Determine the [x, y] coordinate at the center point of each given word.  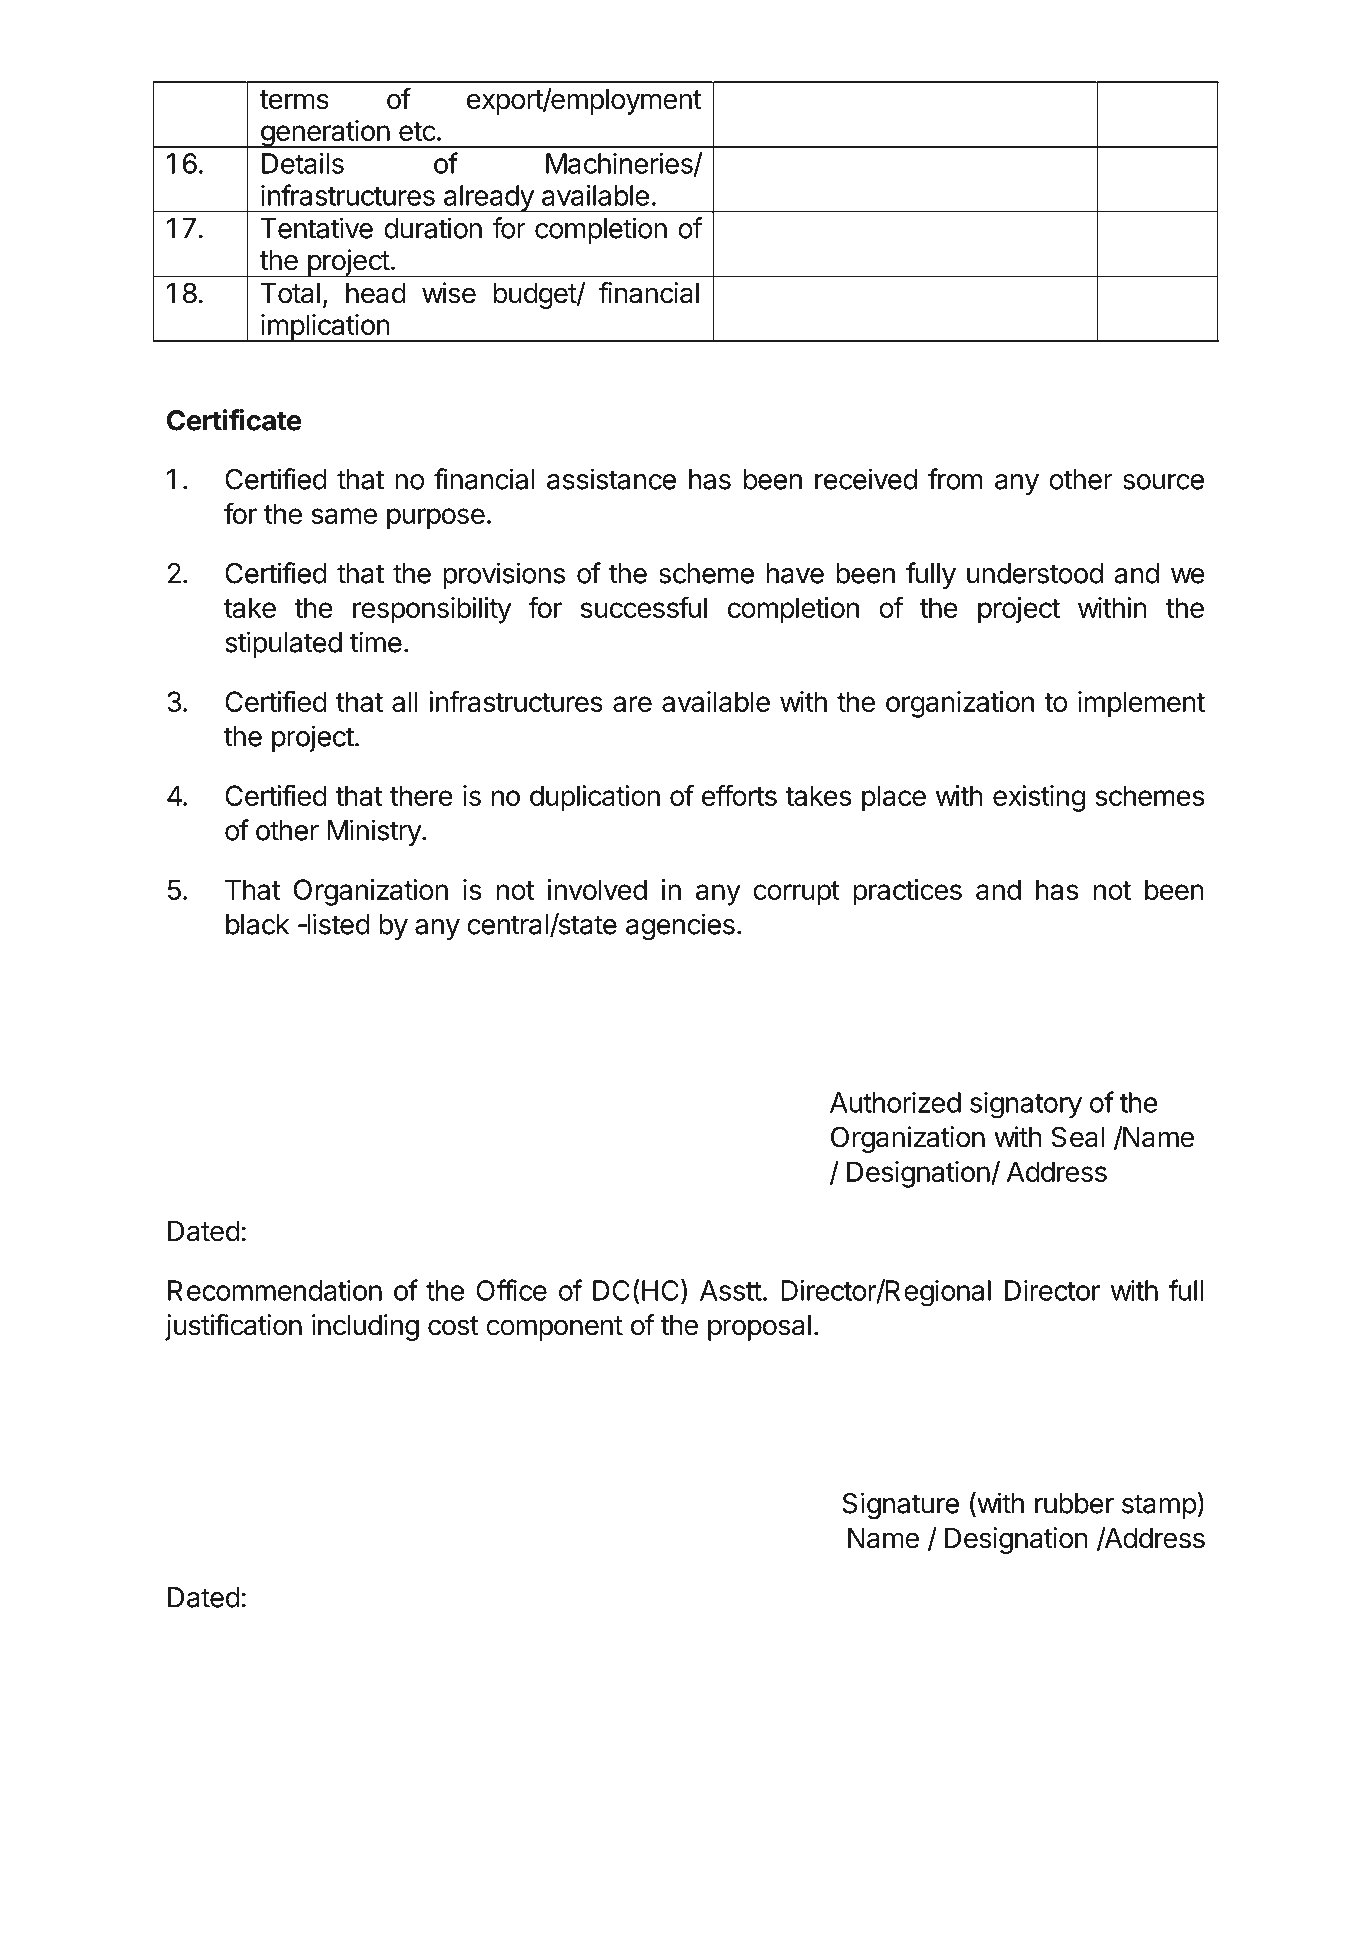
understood [1035, 573]
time [376, 642]
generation [324, 134]
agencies [680, 926]
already [488, 199]
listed [337, 924]
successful [644, 607]
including [365, 1327]
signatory [1026, 1105]
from [955, 479]
